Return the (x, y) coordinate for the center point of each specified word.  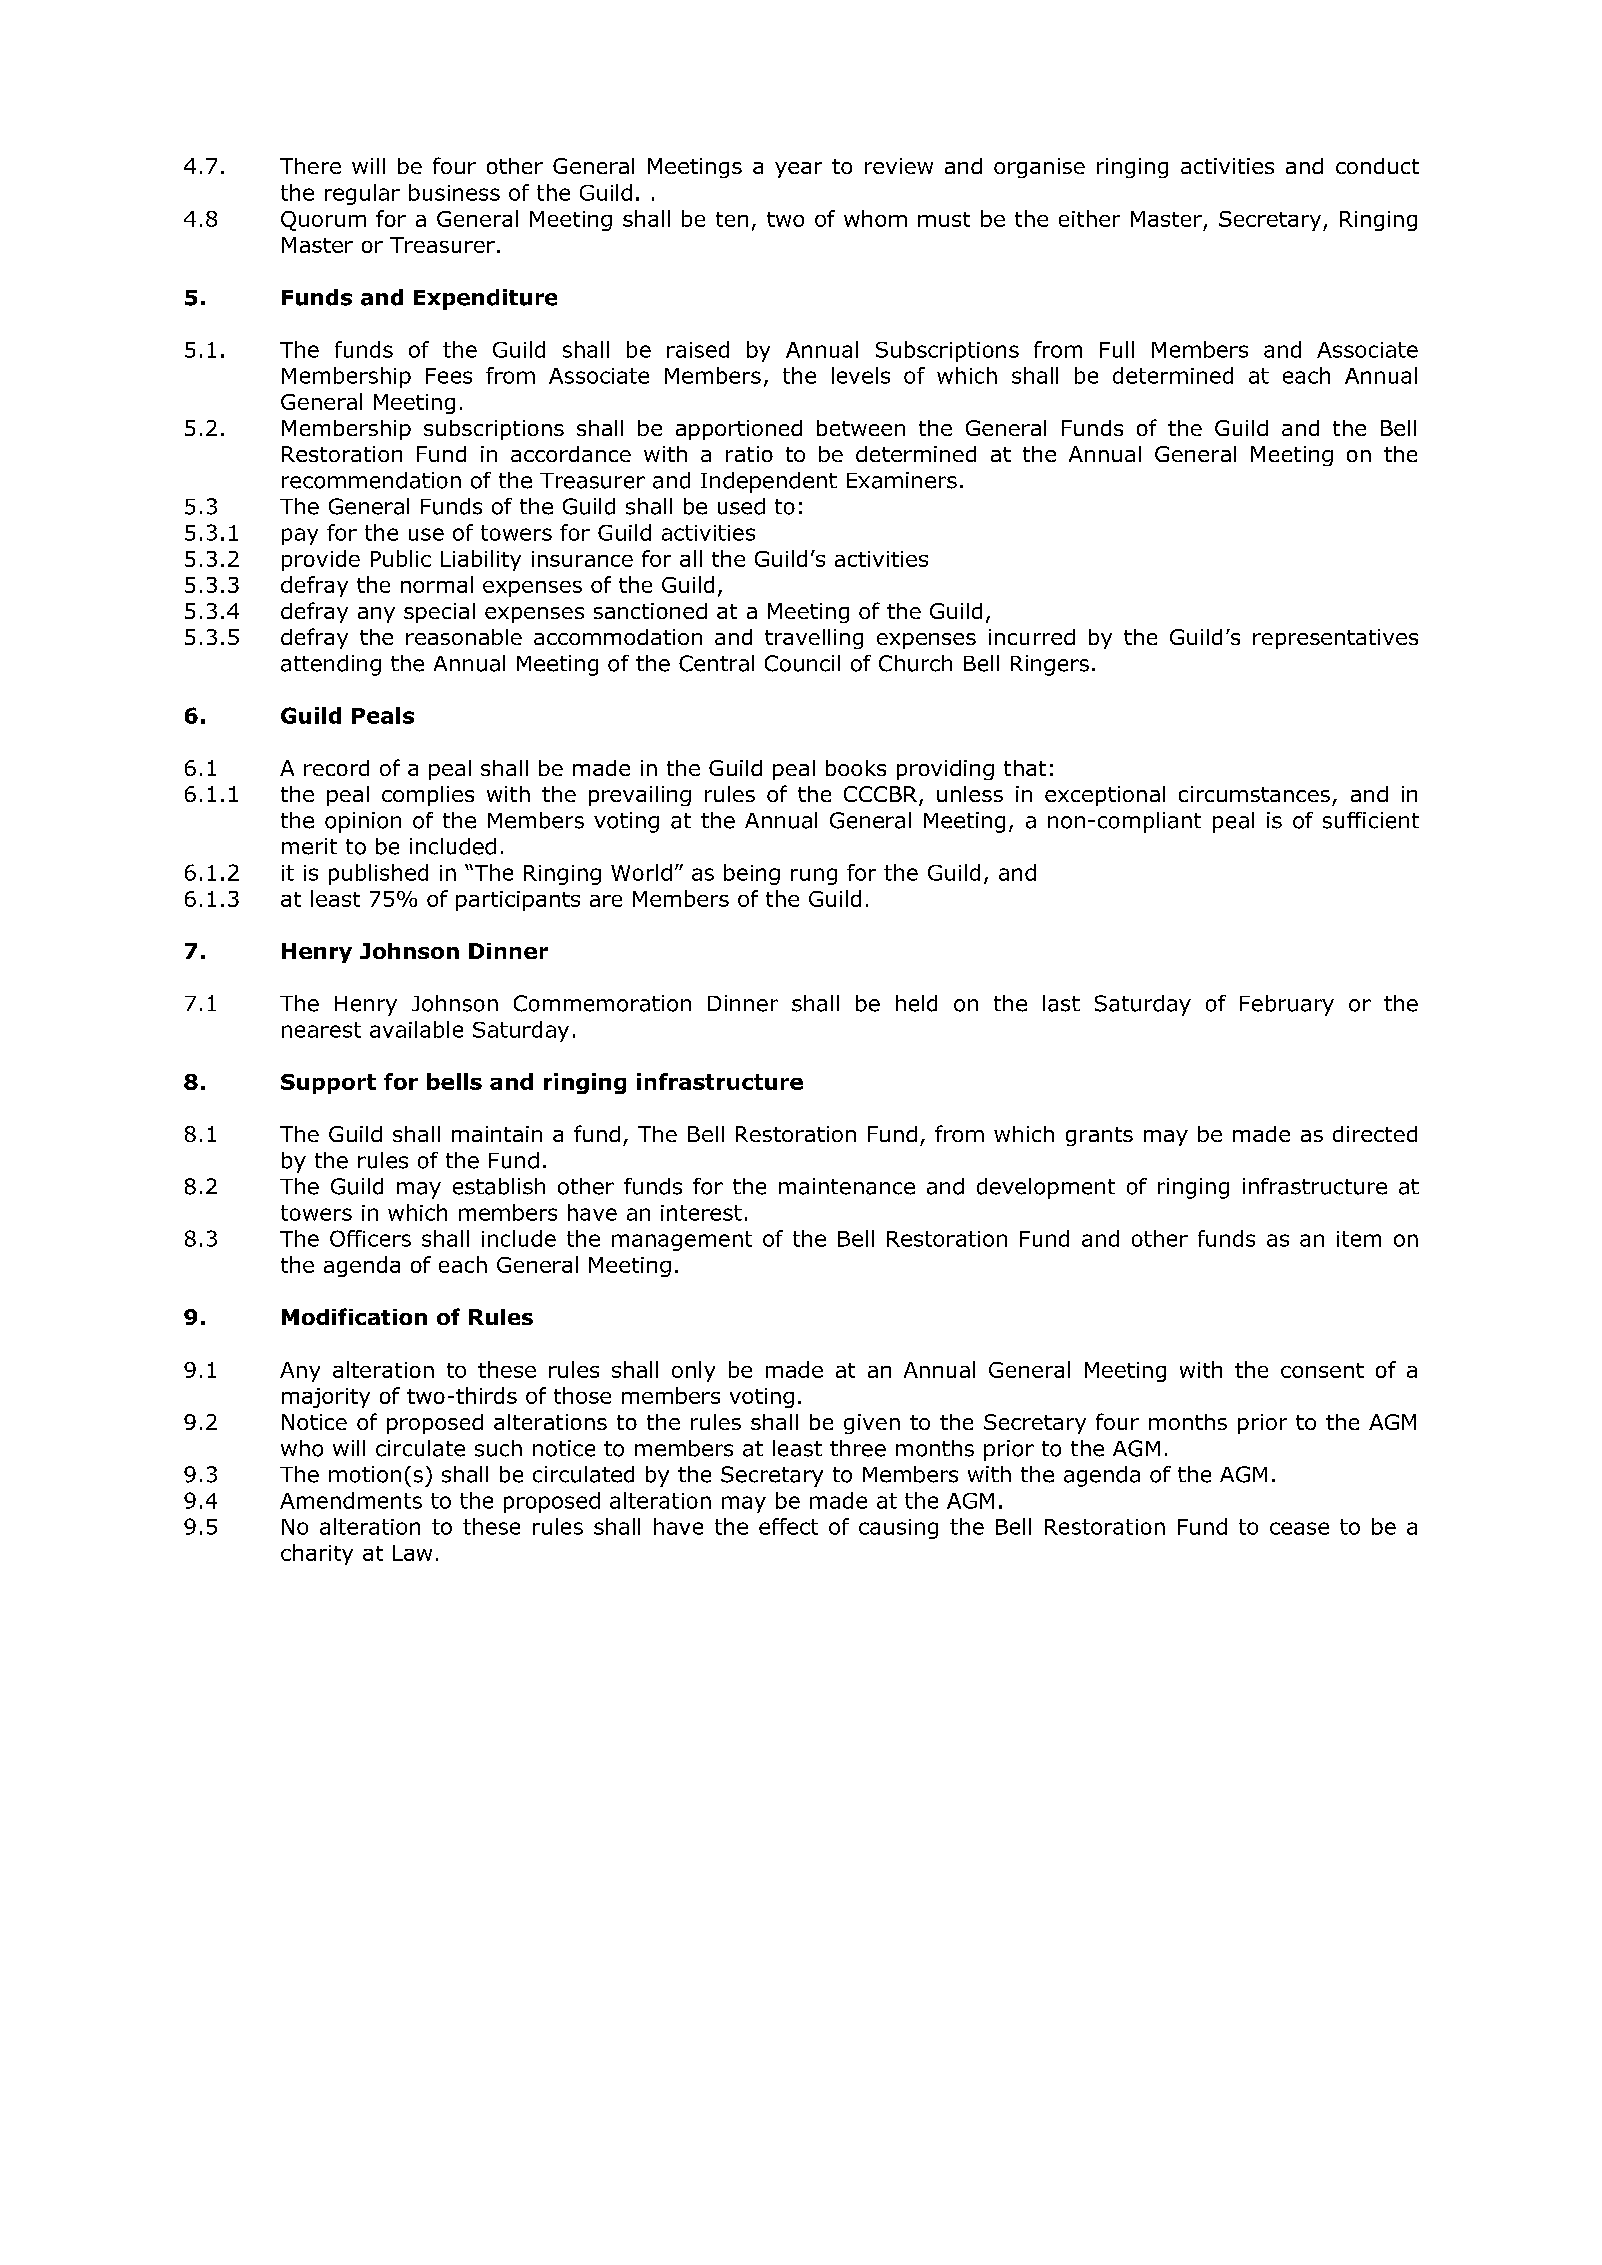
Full (1117, 349)
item (1359, 1239)
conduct (1377, 166)
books (856, 768)
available (416, 1029)
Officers (370, 1238)
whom (875, 218)
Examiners (902, 480)
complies (428, 796)
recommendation (371, 480)
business (454, 192)
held (916, 1003)
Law (412, 1553)
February (1287, 1005)
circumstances (1254, 794)
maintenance (847, 1186)
